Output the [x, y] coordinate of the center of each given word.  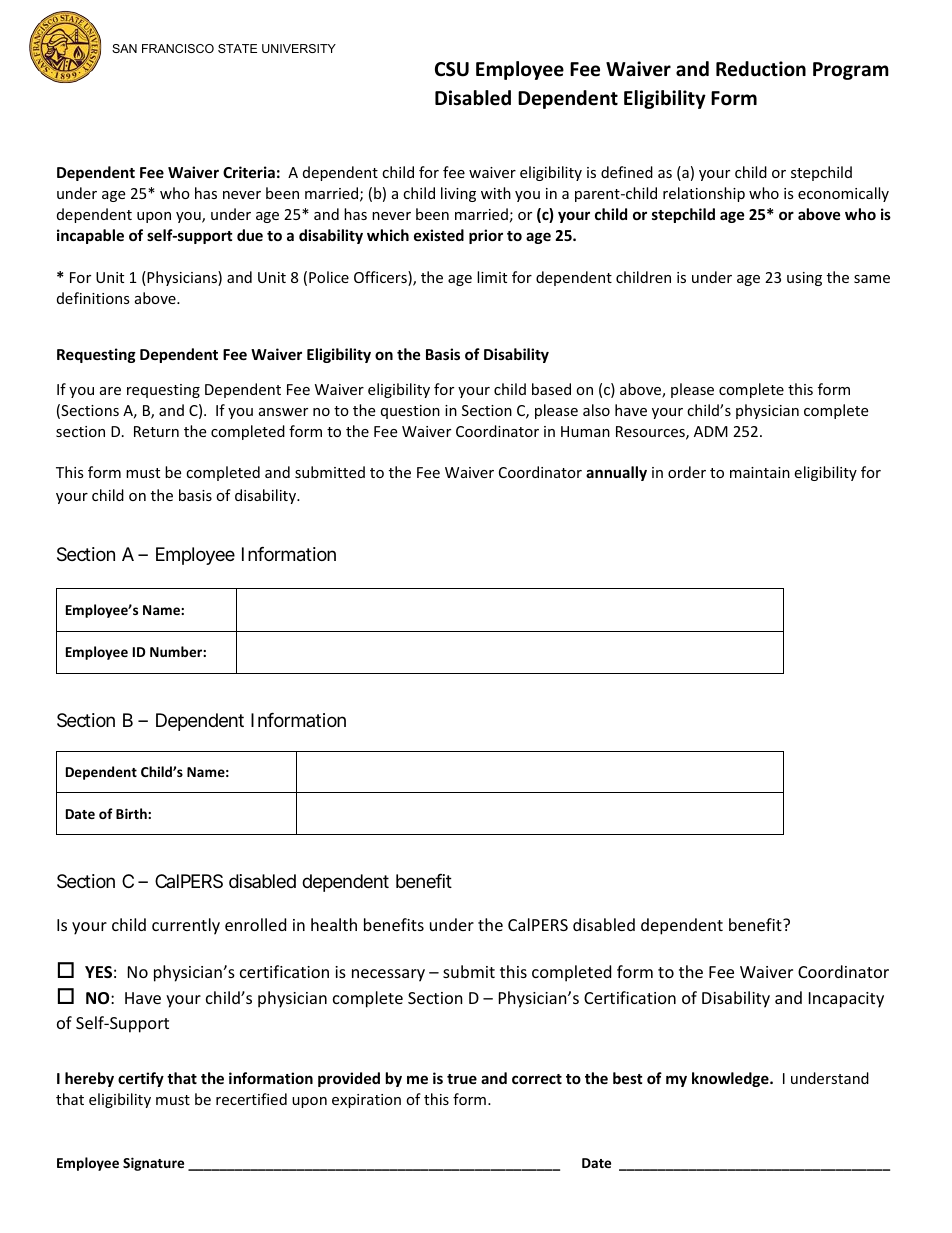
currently [186, 926]
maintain [760, 472]
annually [616, 473]
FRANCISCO [178, 48]
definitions [93, 298]
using [804, 279]
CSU [452, 69]
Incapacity [846, 1000]
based [551, 389]
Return [156, 431]
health [334, 924]
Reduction [761, 69]
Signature [153, 1164]
